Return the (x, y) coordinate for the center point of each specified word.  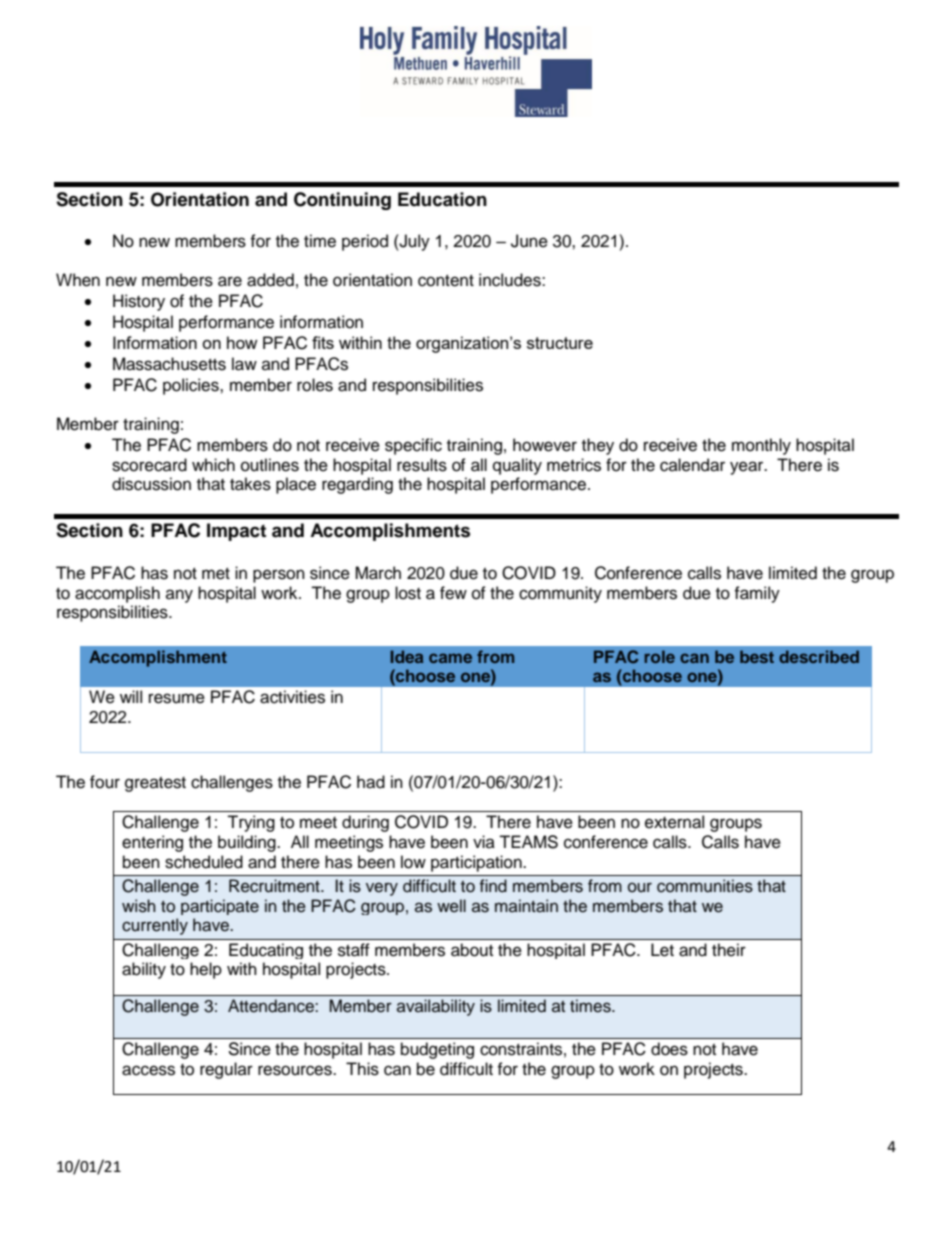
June (529, 241)
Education (442, 199)
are (230, 281)
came (450, 658)
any (179, 596)
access (148, 1070)
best (757, 656)
